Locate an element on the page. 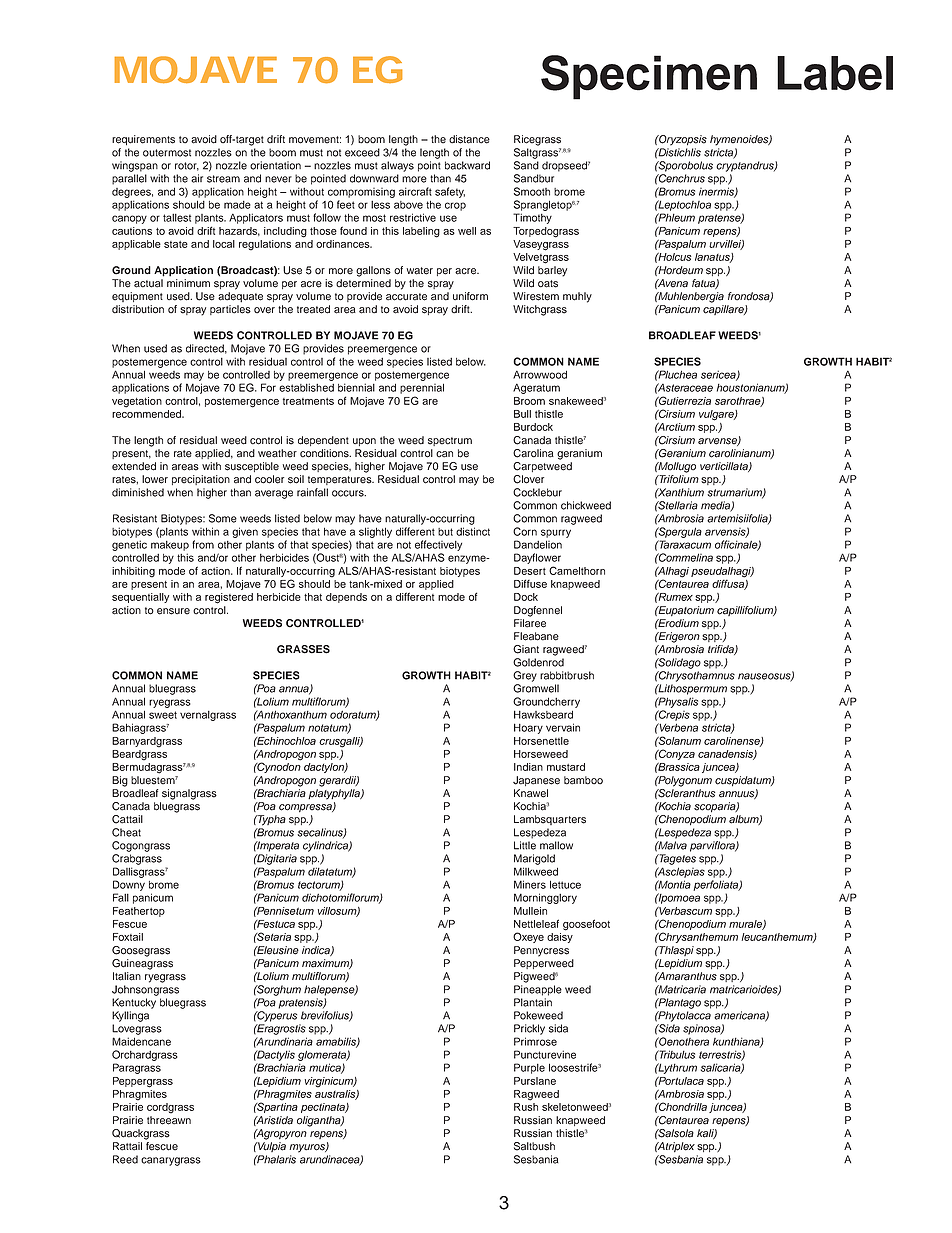  exceed is located at coordinates (362, 152).
